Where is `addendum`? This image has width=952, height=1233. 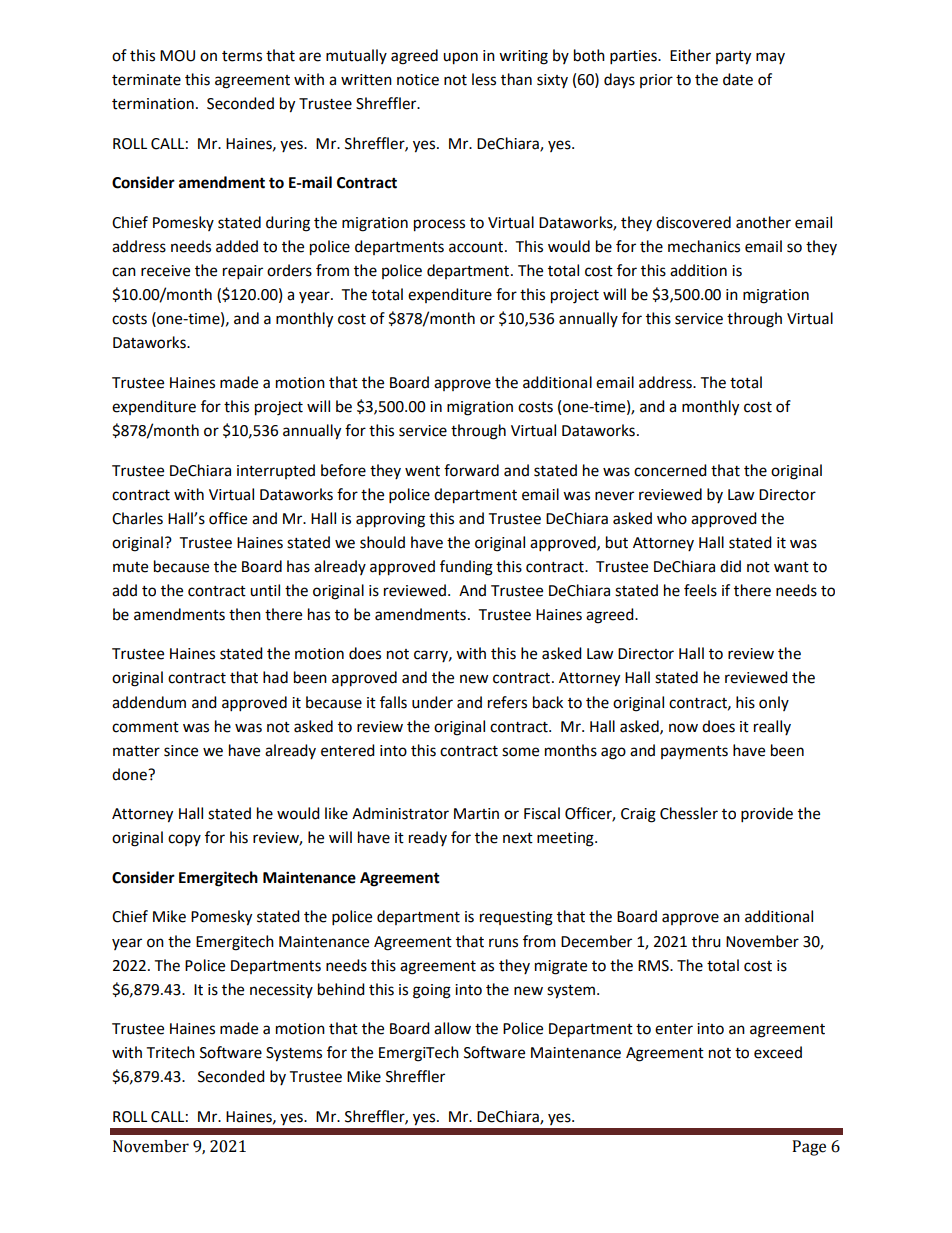 addendum is located at coordinates (149, 702).
